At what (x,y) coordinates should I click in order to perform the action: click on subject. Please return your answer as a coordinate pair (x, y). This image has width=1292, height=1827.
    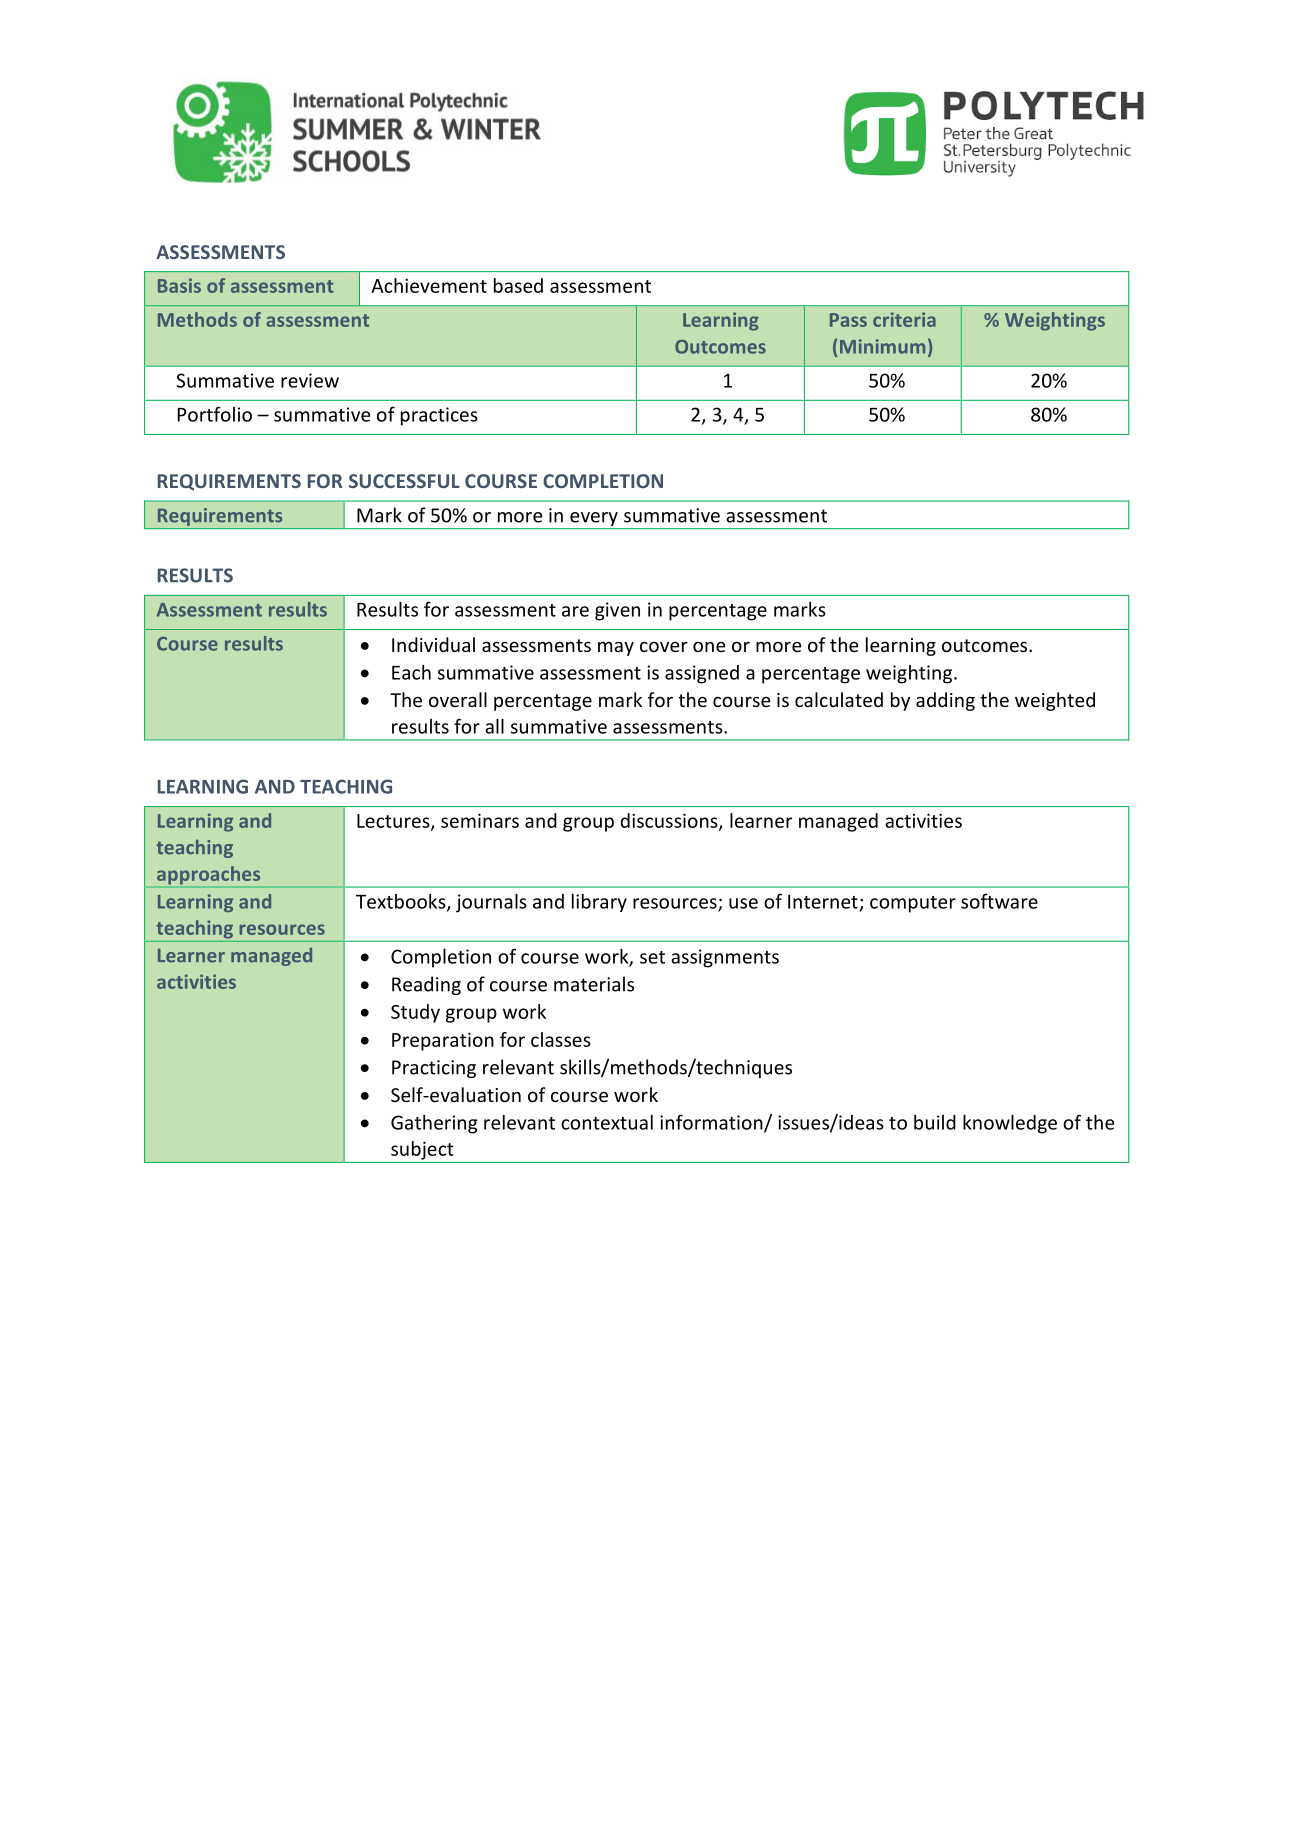
    Looking at the image, I should click on (422, 1150).
